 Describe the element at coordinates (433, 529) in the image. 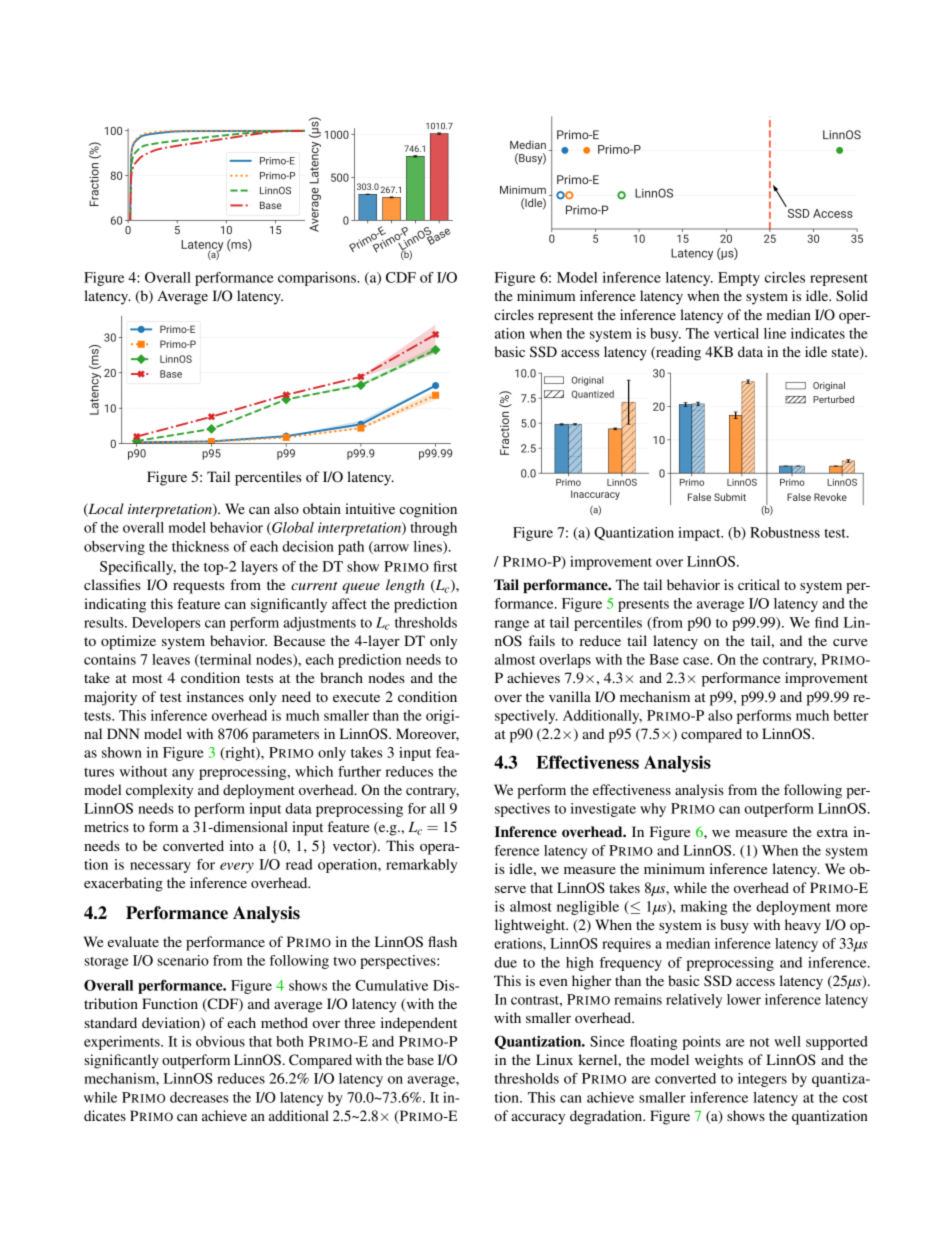

I see `through` at that location.
